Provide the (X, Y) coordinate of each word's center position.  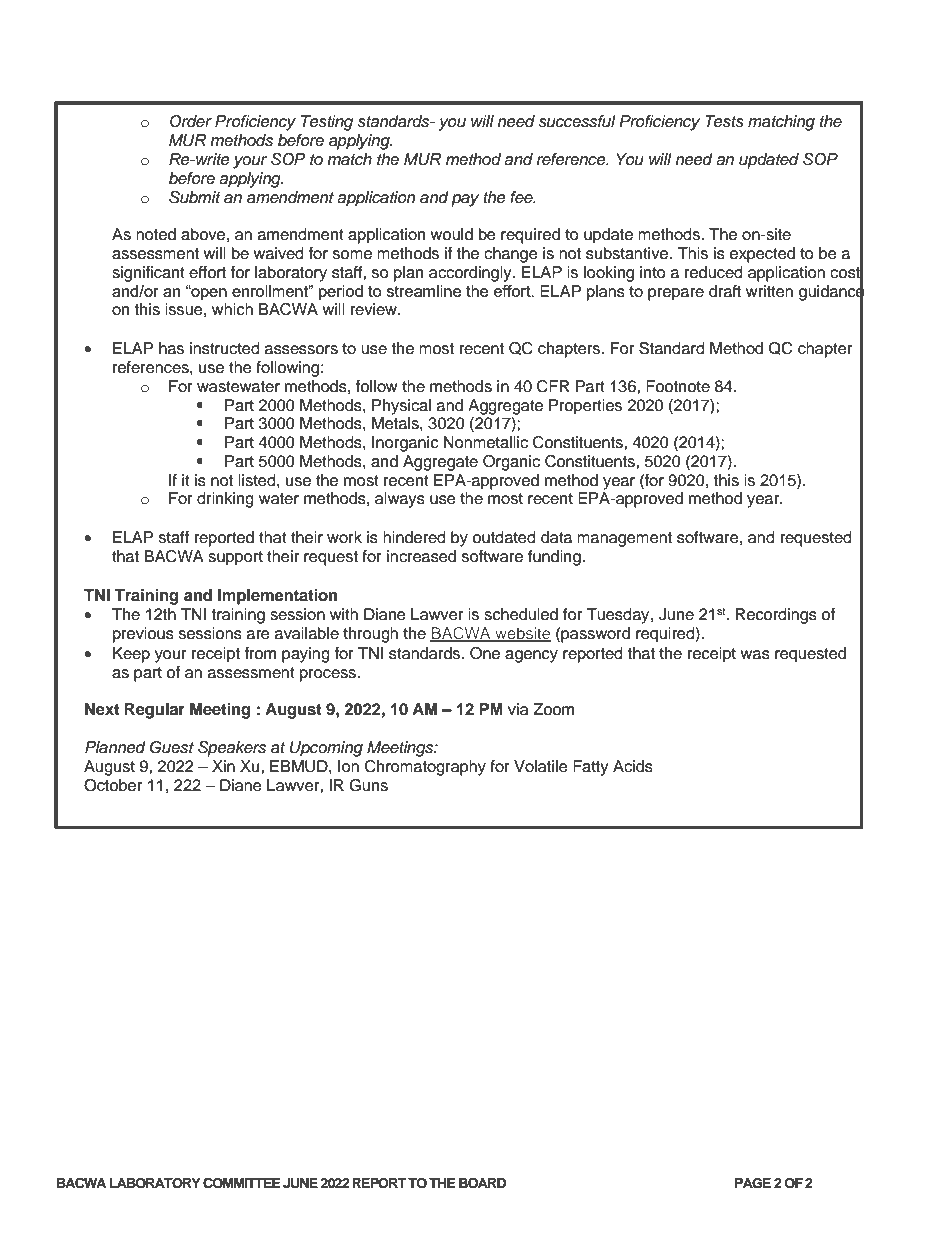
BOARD (482, 1183)
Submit (195, 197)
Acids (633, 766)
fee (522, 197)
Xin (223, 766)
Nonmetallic (485, 442)
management (624, 539)
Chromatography (425, 768)
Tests (724, 121)
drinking (225, 500)
